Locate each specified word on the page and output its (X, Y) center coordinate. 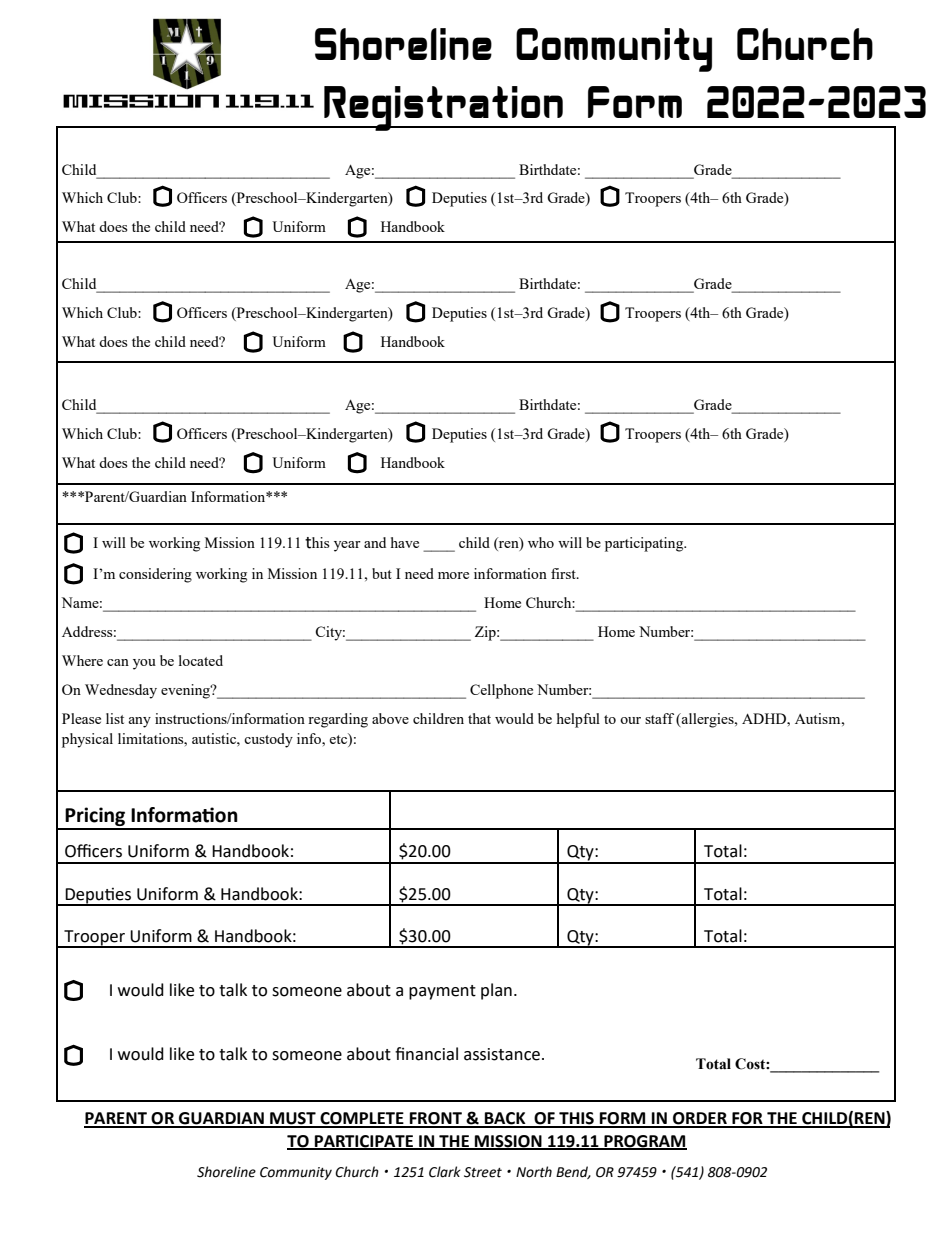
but (382, 573)
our (630, 720)
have (405, 542)
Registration (443, 108)
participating (645, 544)
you (144, 664)
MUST (293, 1119)
